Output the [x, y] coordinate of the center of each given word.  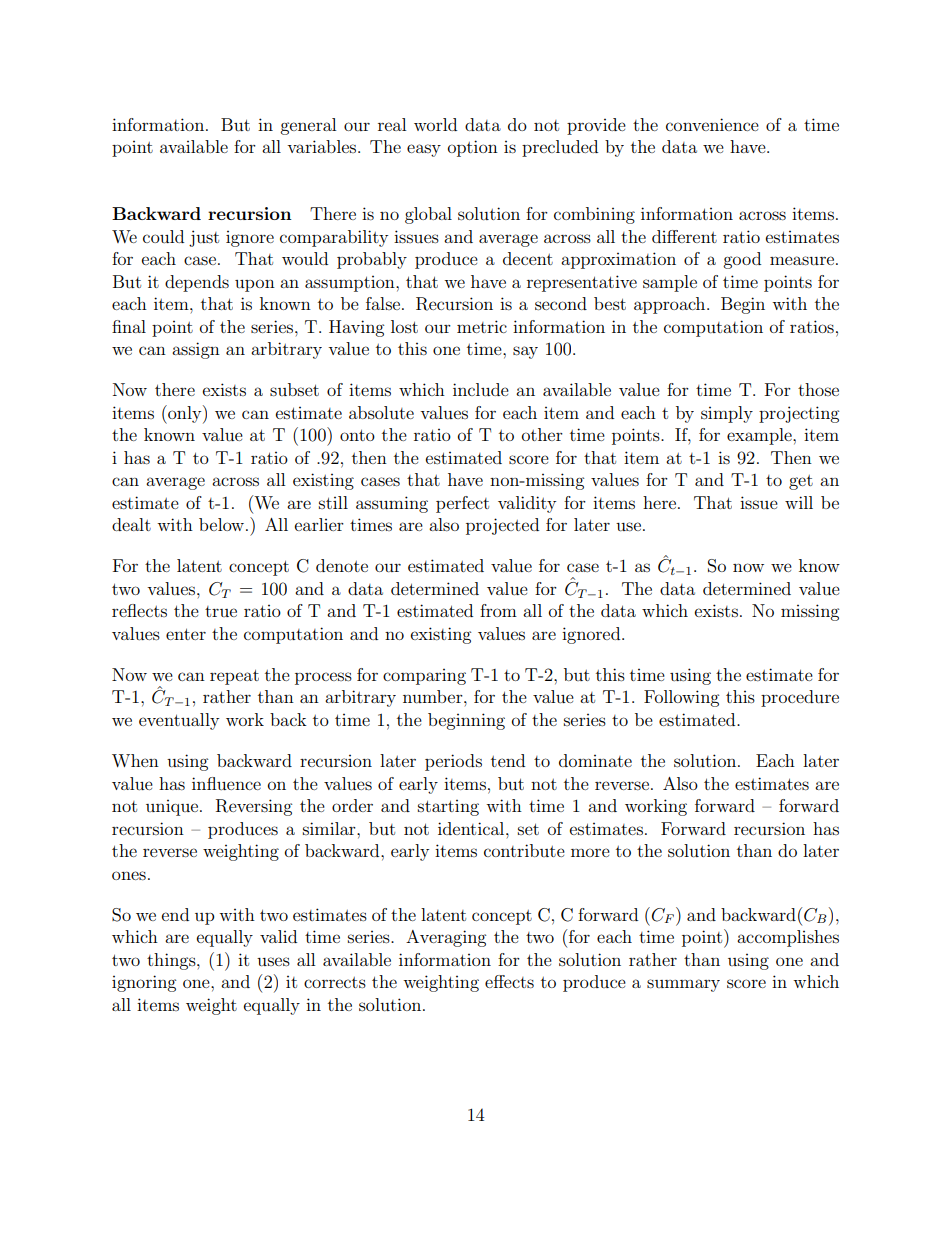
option [473, 148]
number [434, 696]
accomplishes [788, 938]
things [172, 961]
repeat [234, 677]
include [481, 389]
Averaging [446, 938]
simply [727, 414]
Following [681, 698]
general [308, 126]
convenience [712, 124]
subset [294, 389]
